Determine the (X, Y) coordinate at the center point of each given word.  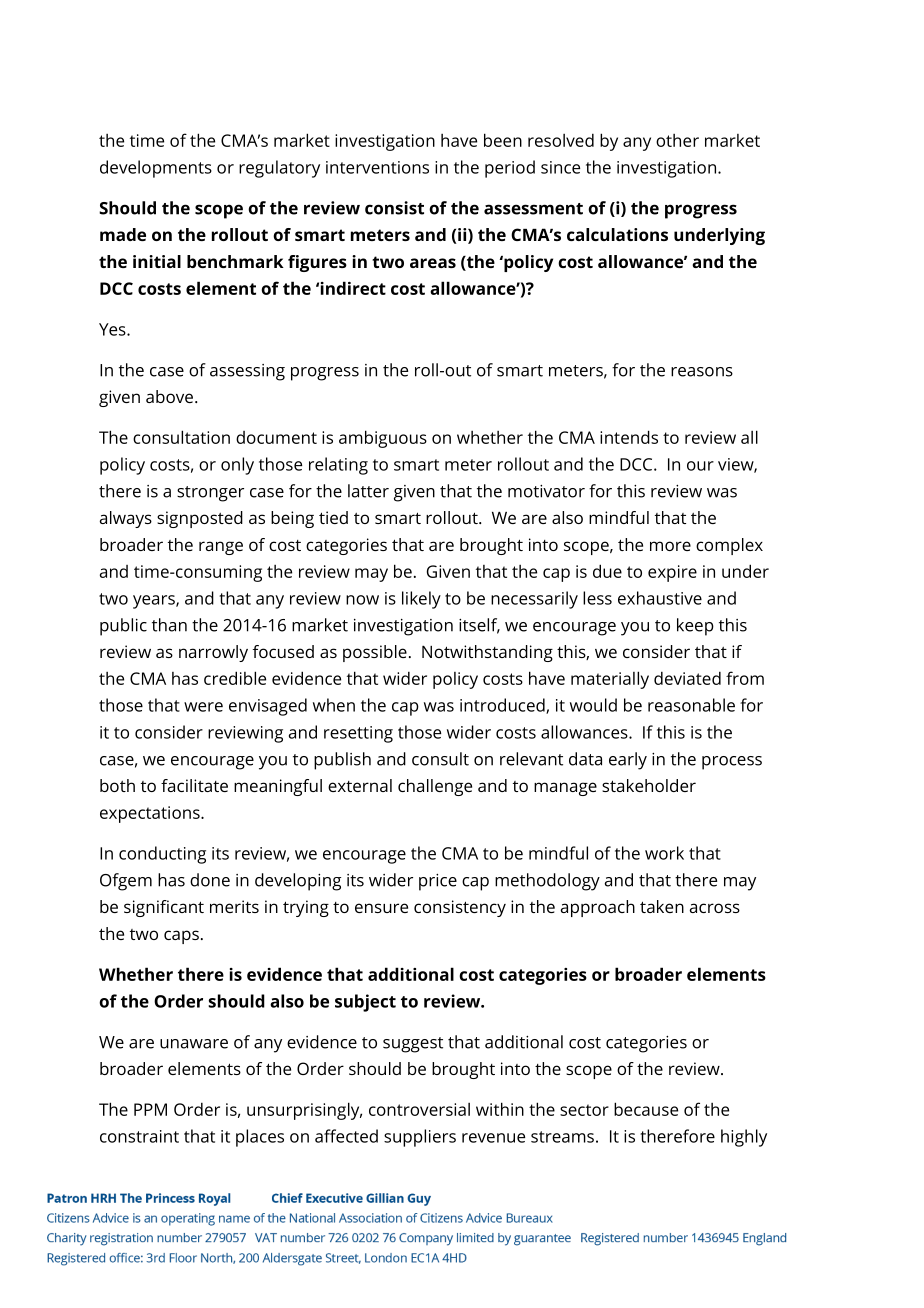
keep (695, 627)
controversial (419, 1109)
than (169, 625)
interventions (377, 167)
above (171, 396)
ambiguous (383, 439)
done (210, 880)
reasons (702, 372)
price (438, 882)
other (677, 140)
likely (421, 600)
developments (156, 169)
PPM (150, 1109)
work (664, 853)
